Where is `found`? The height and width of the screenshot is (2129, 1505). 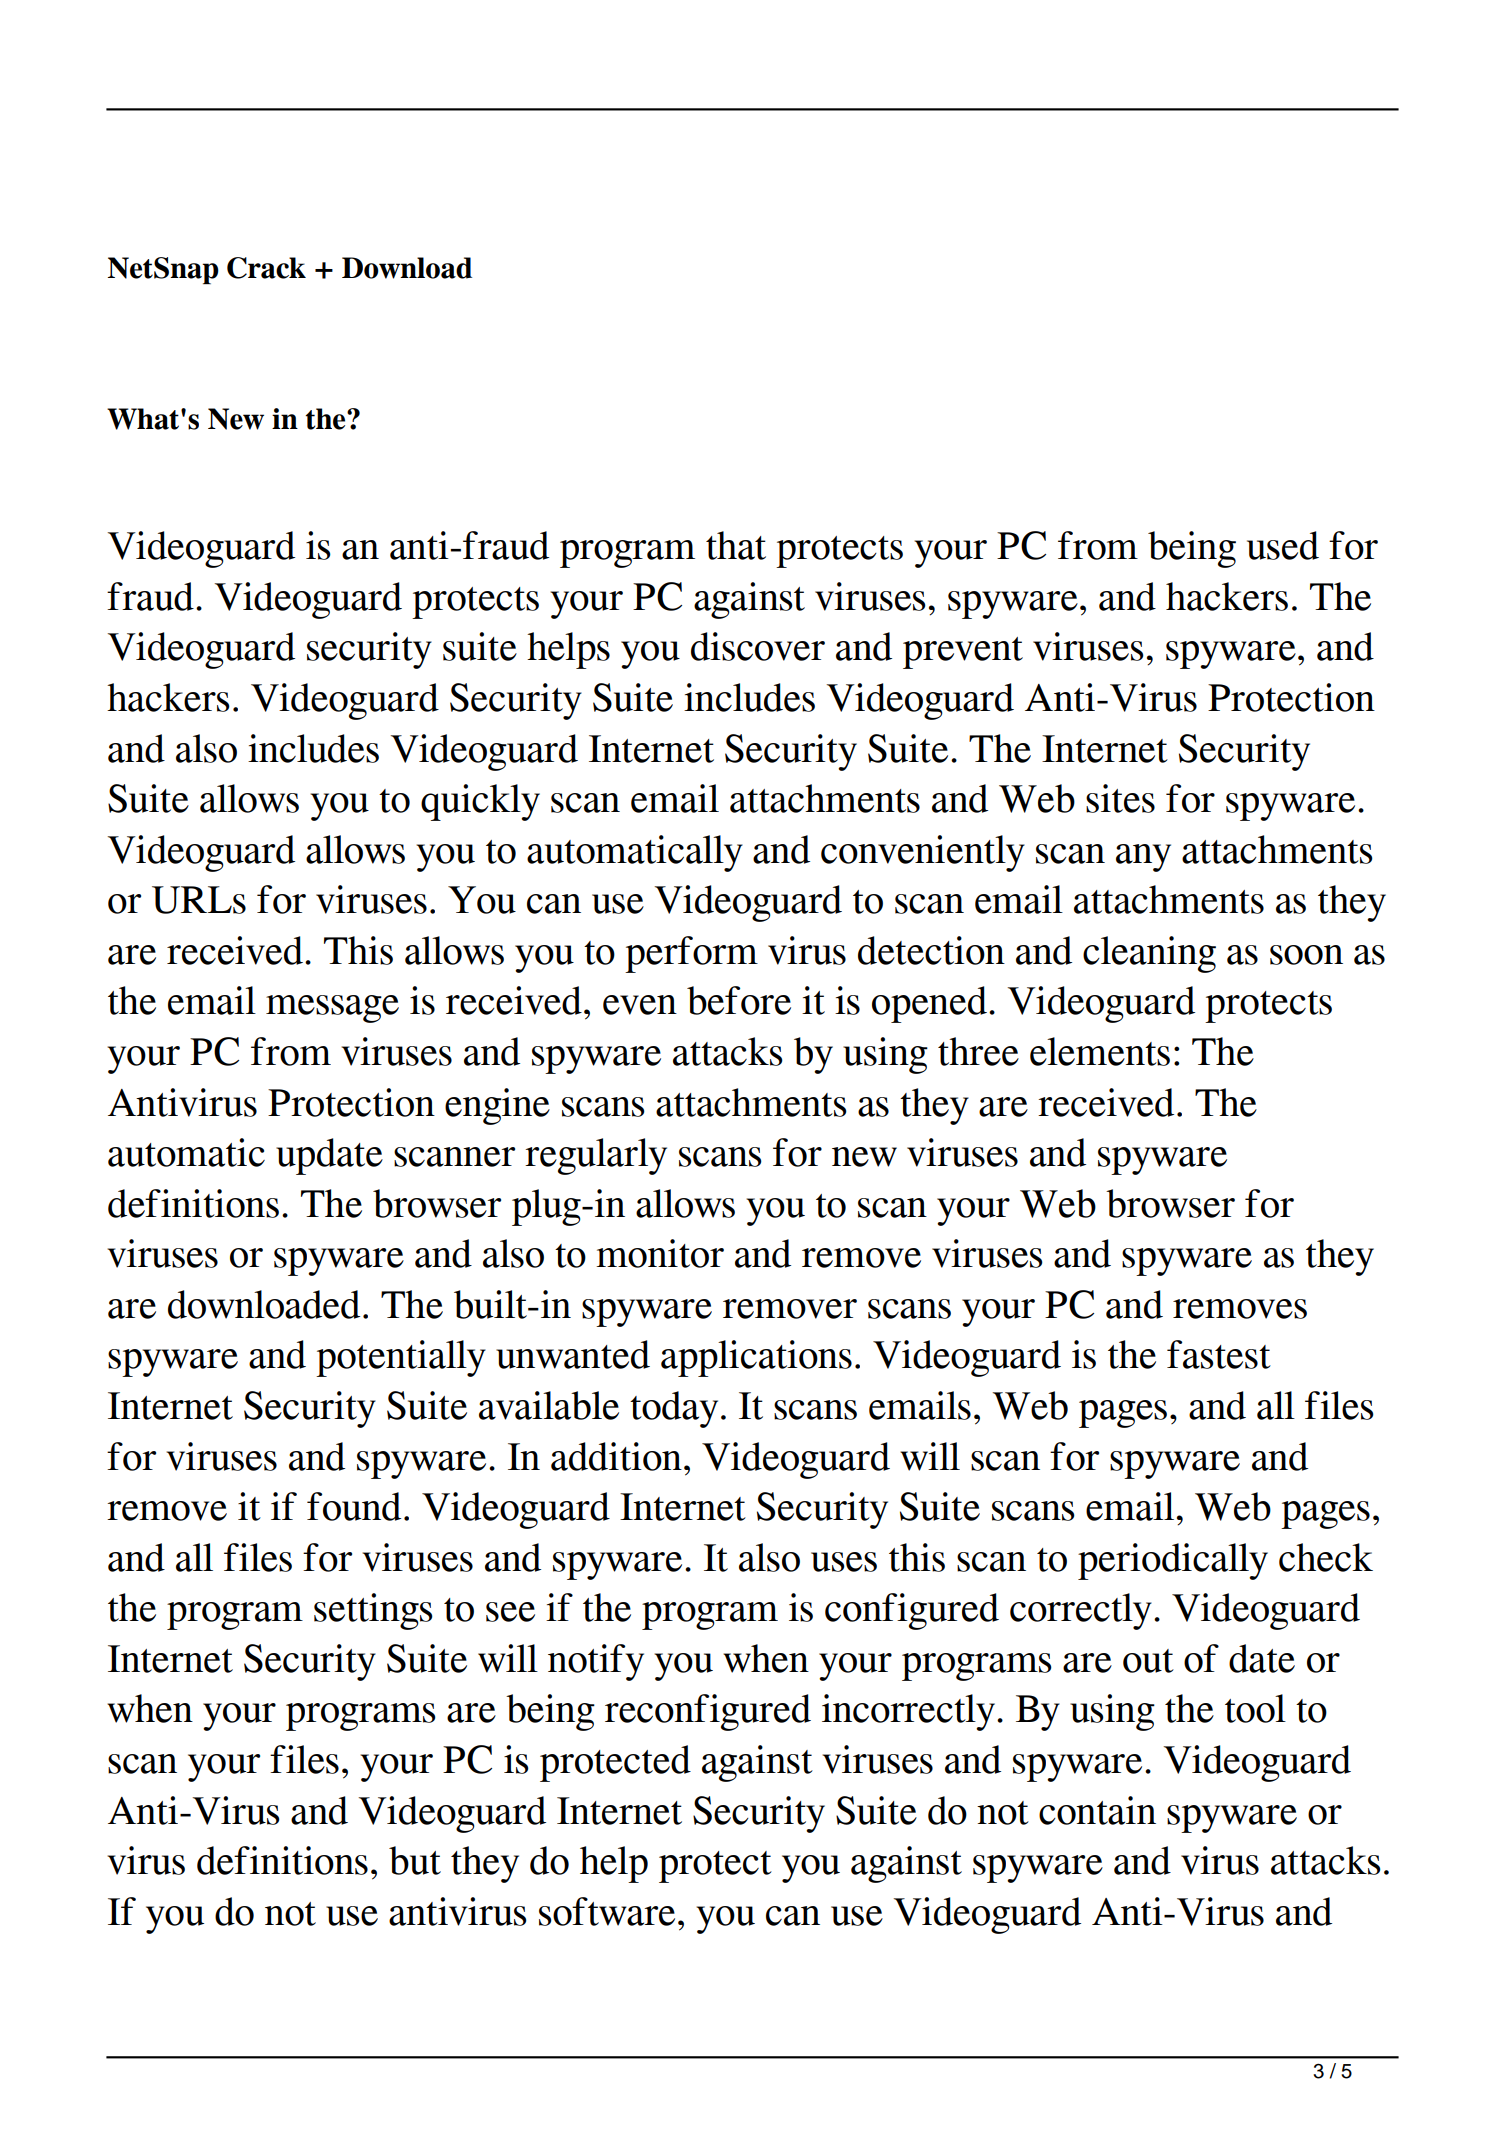 found is located at coordinates (354, 1506).
